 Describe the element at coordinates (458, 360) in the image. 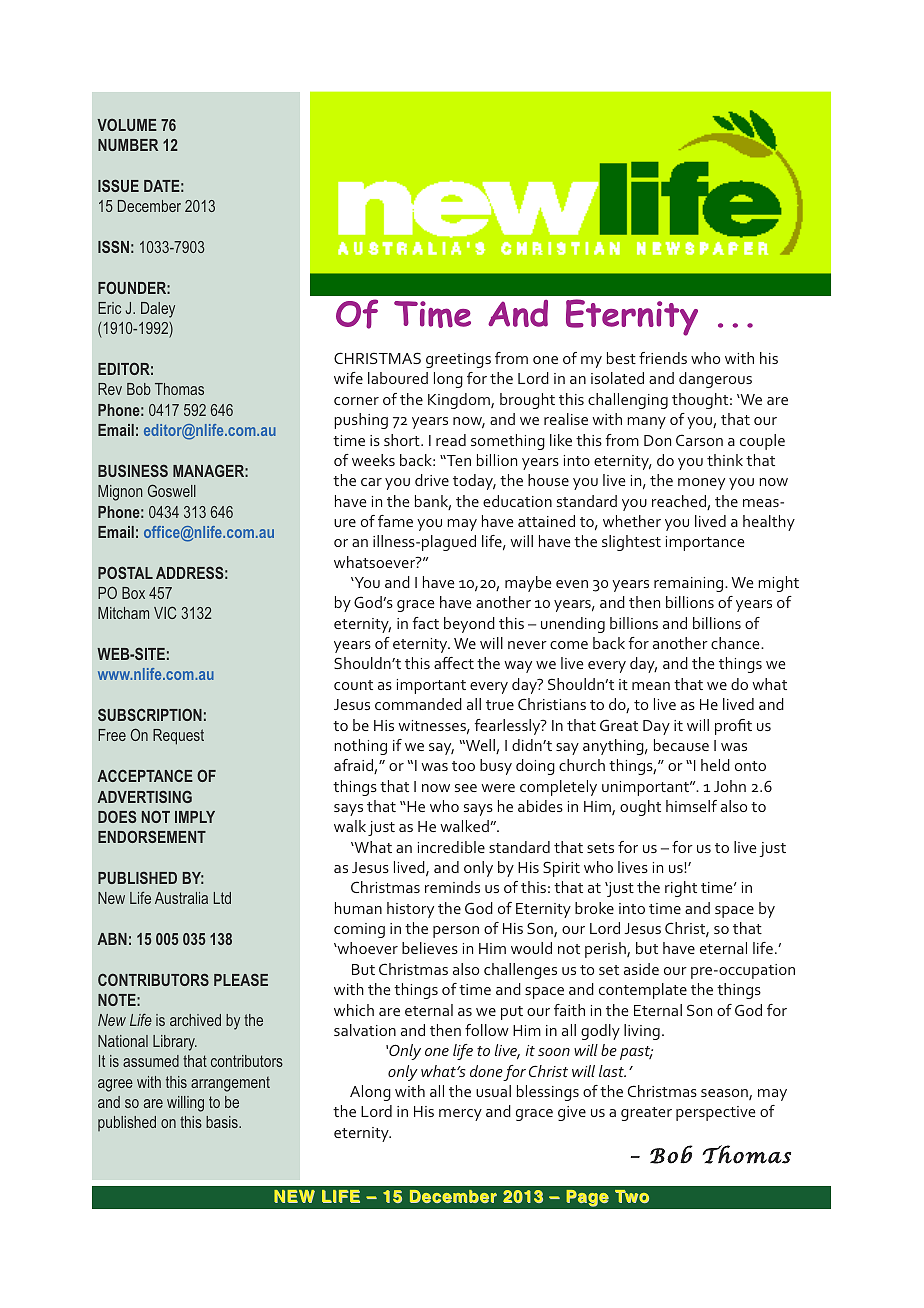

I see `greetings` at that location.
